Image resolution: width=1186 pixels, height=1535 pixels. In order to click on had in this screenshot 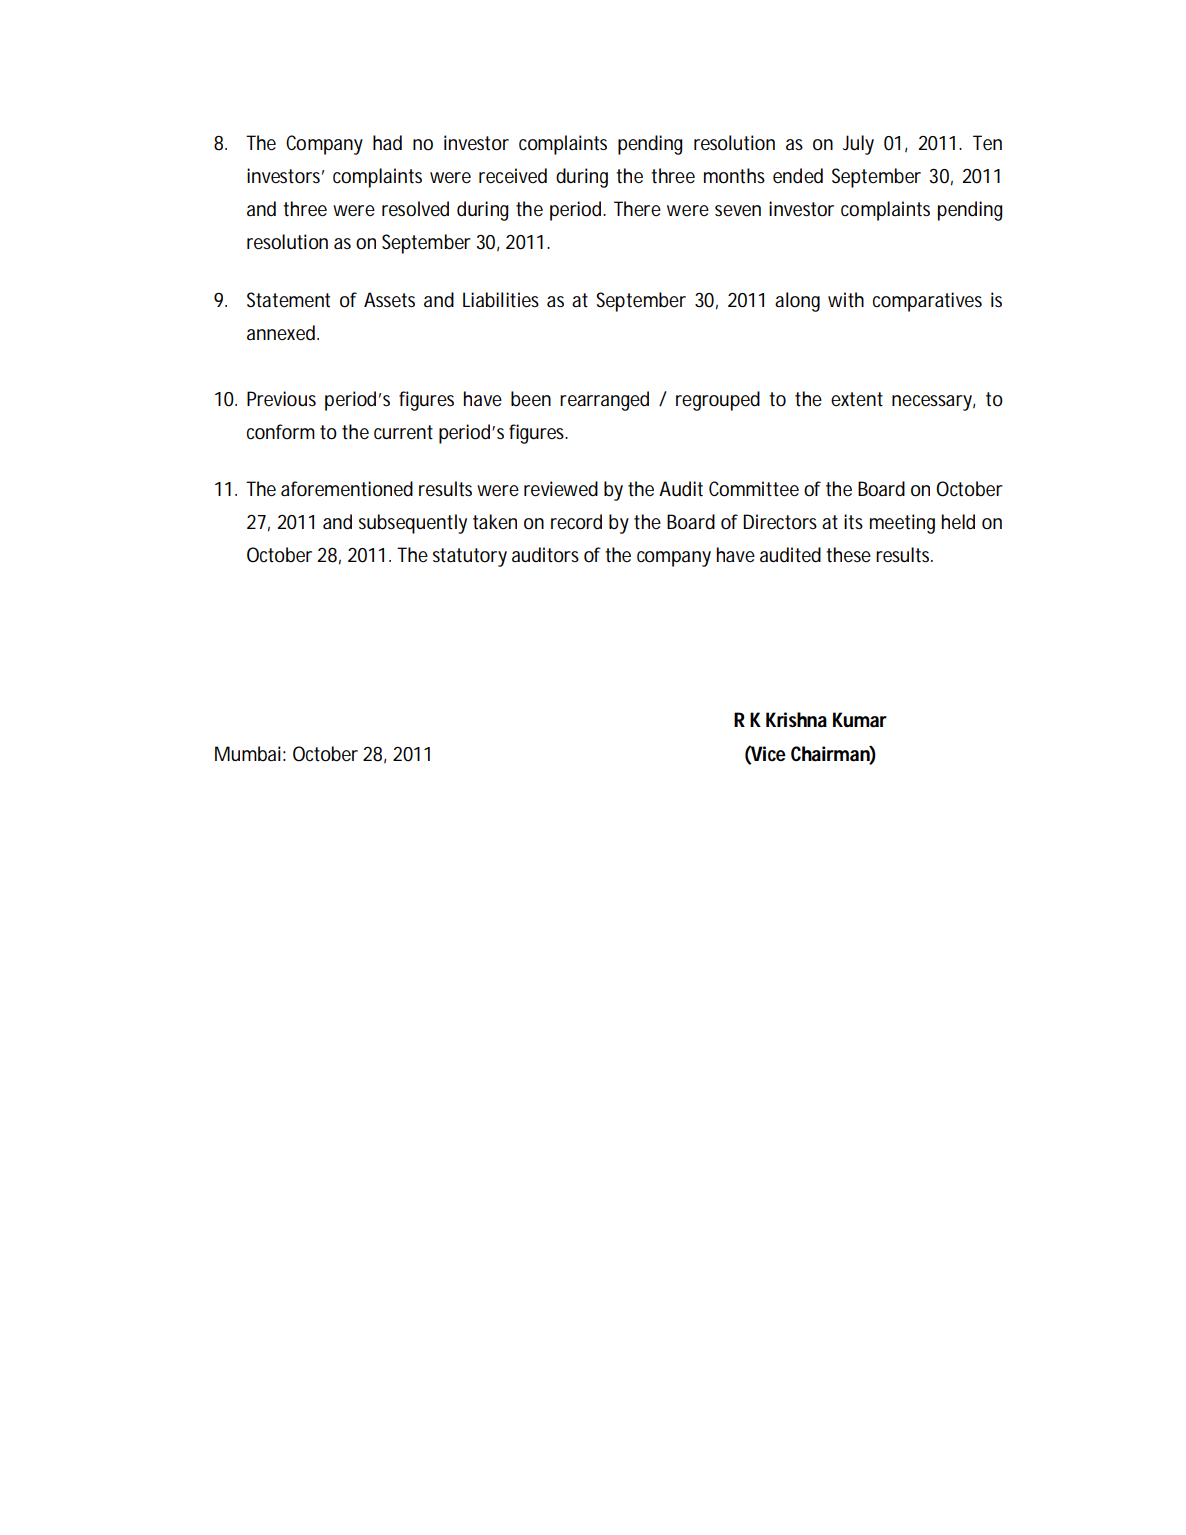, I will do `click(387, 143)`.
